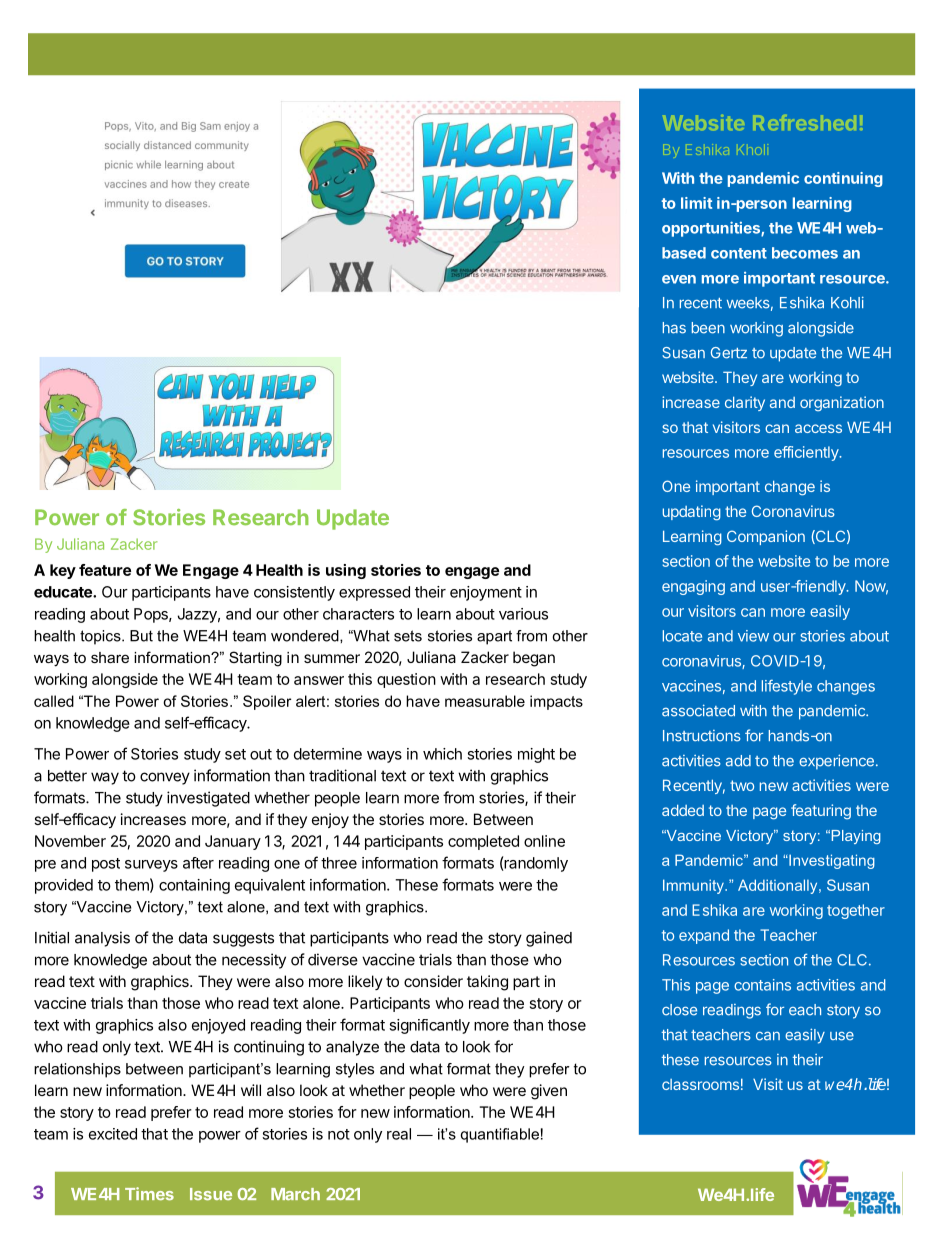  What do you see at coordinates (679, 279) in the document?
I see `even` at bounding box center [679, 279].
